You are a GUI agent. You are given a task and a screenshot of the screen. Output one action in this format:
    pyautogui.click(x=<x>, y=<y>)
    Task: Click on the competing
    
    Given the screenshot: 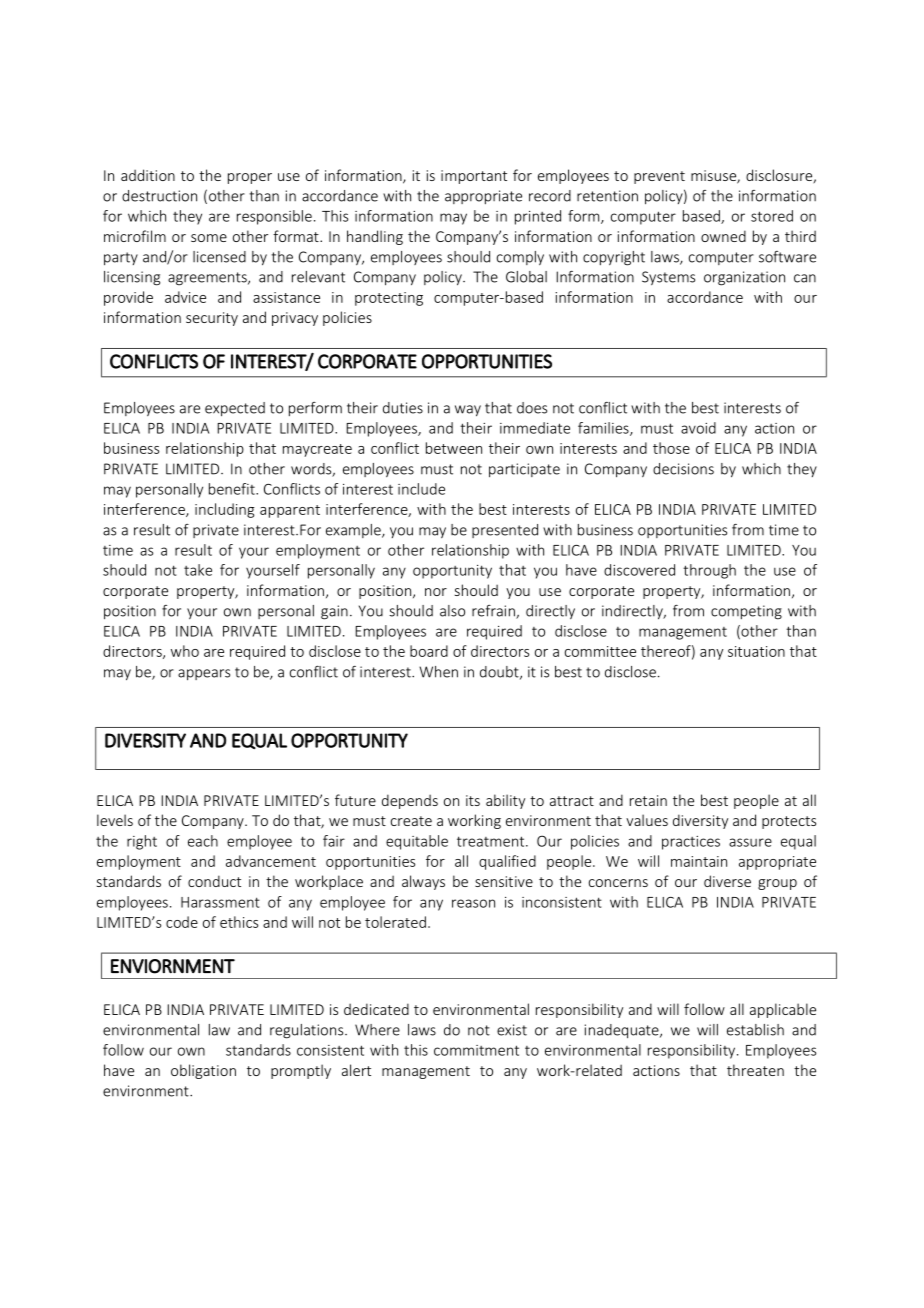 What is the action you would take?
    pyautogui.click(x=746, y=612)
